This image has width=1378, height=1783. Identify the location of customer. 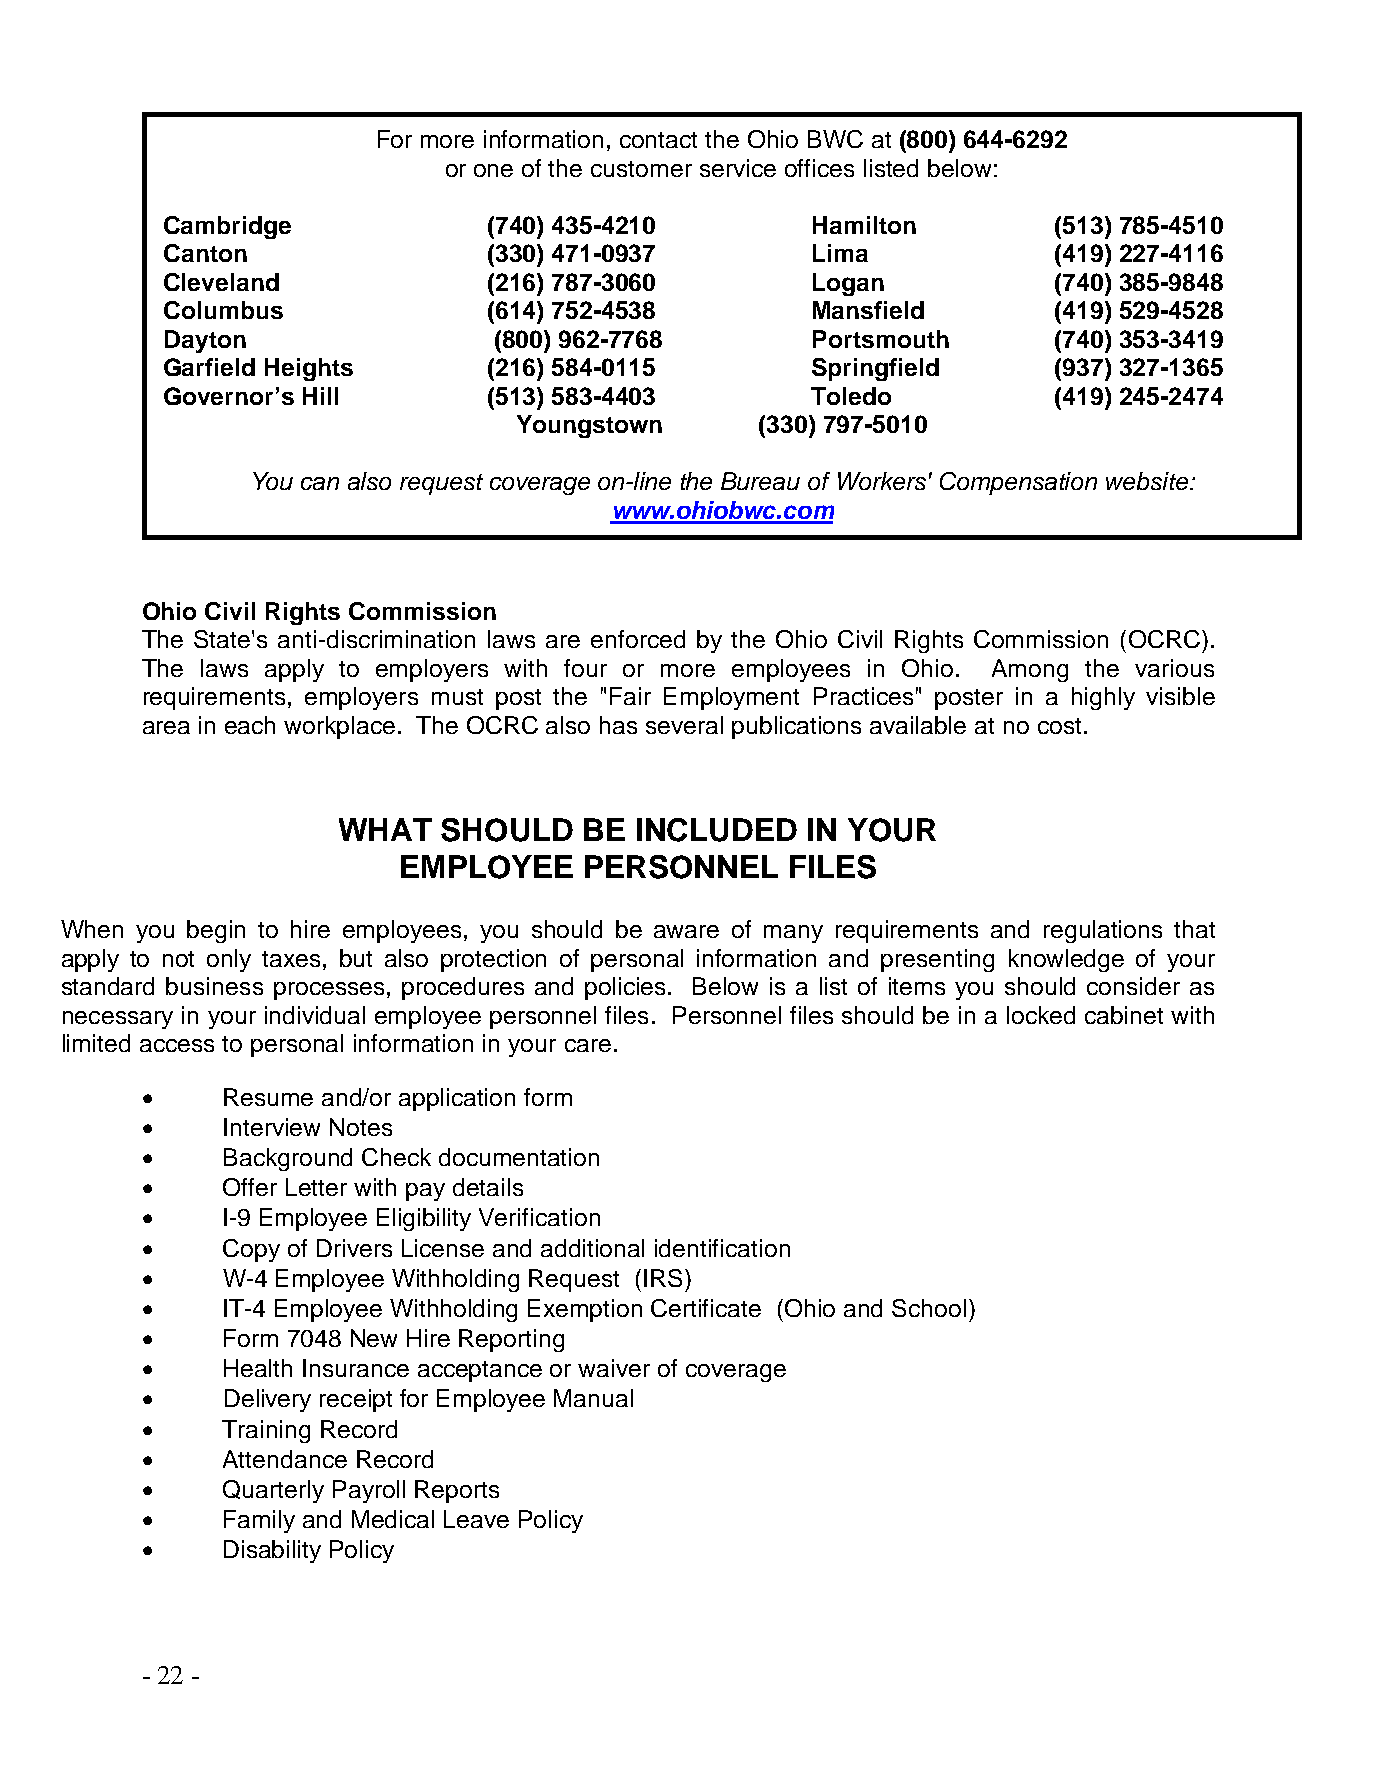
(641, 169).
